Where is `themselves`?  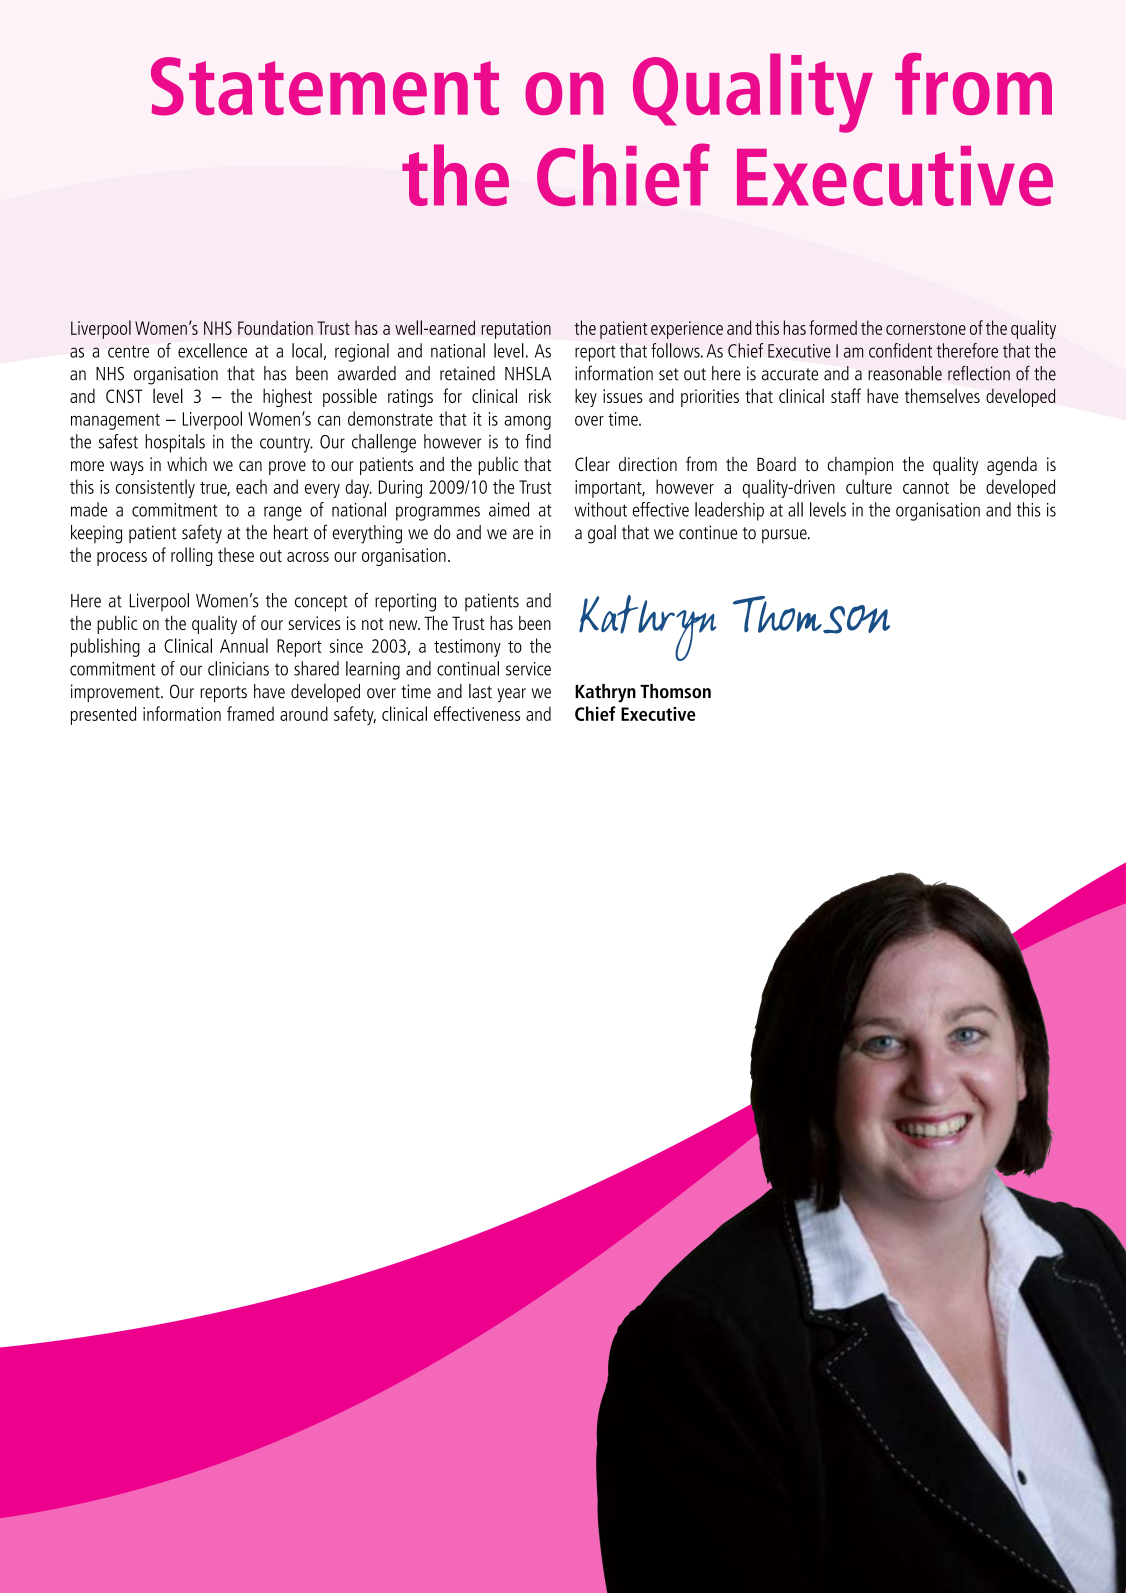 themselves is located at coordinates (942, 395).
